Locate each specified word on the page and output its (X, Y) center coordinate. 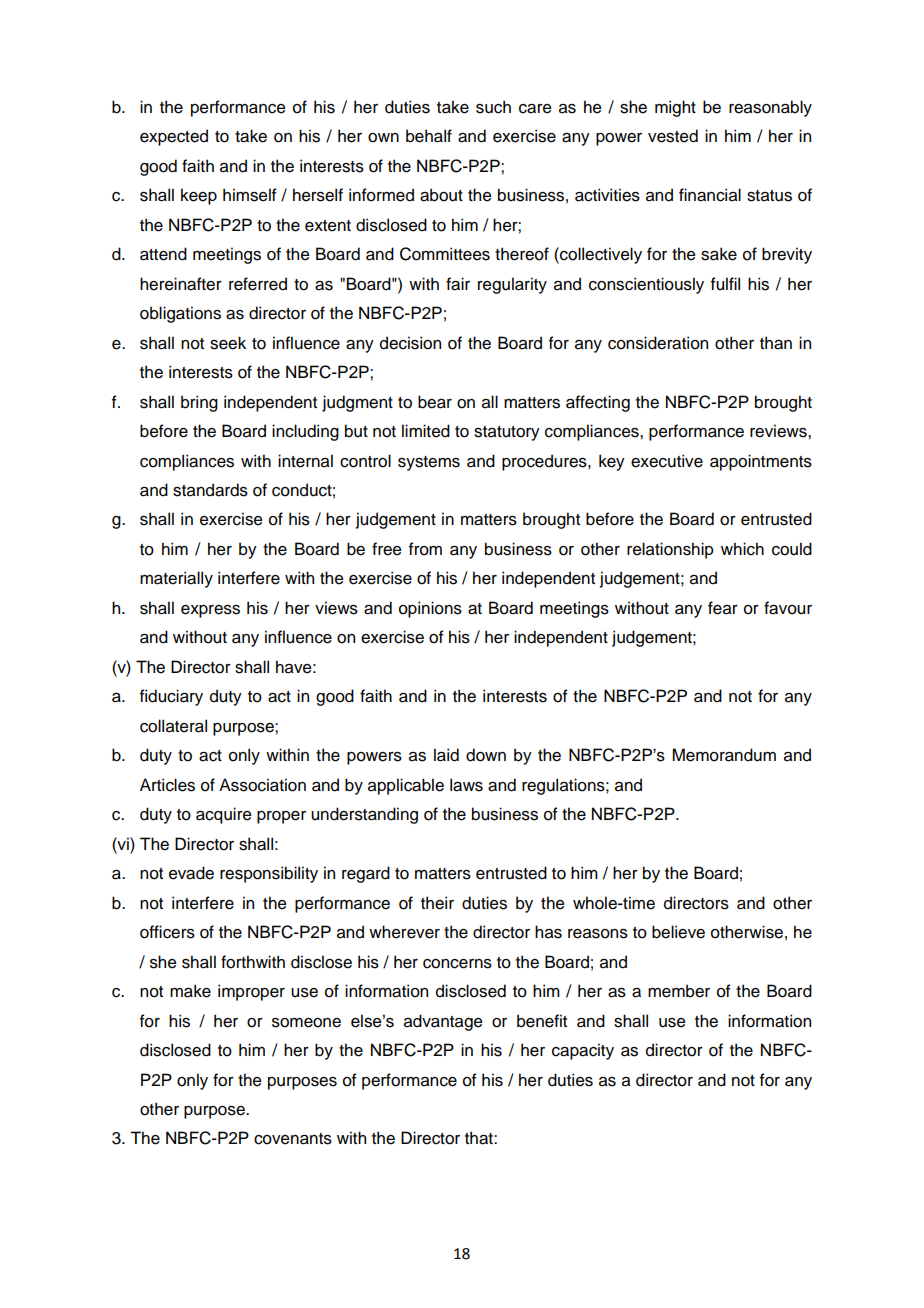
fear (723, 608)
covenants (293, 1139)
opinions (430, 609)
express (210, 611)
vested (673, 136)
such (493, 107)
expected (174, 137)
